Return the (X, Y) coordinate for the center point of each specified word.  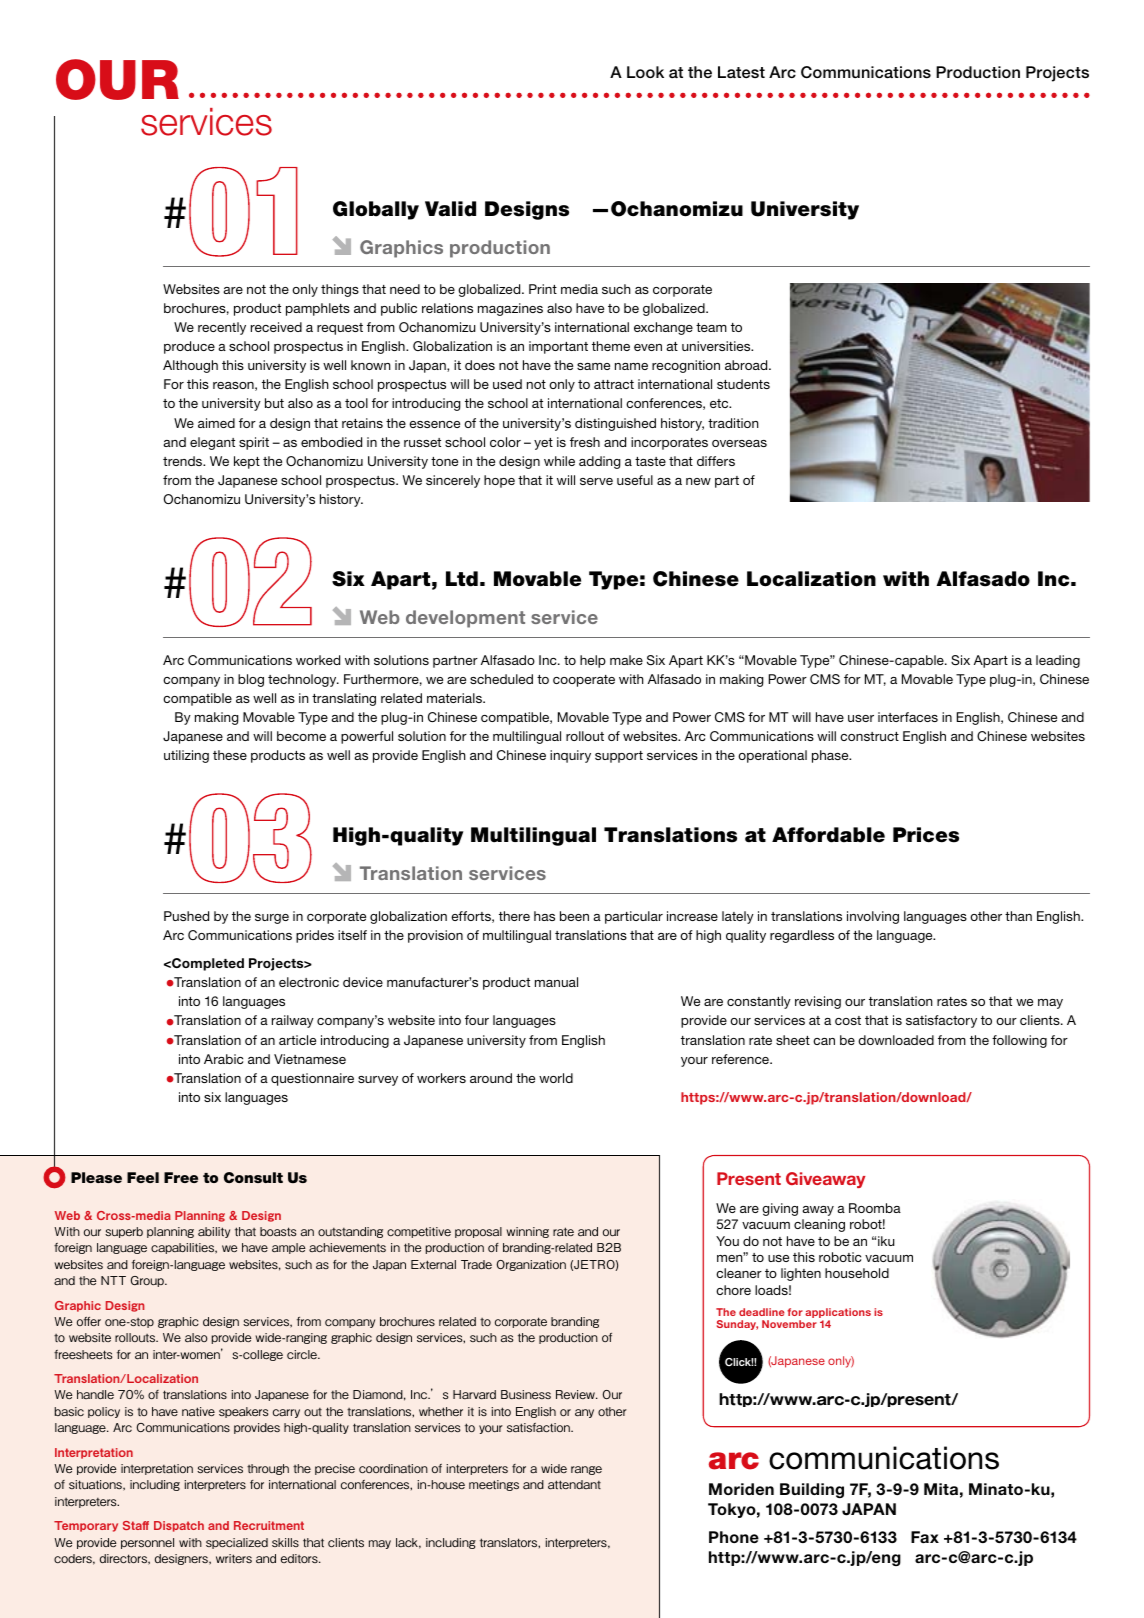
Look (645, 72)
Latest (741, 72)
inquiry (570, 756)
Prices (926, 835)
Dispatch (179, 1526)
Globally (376, 210)
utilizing (186, 756)
